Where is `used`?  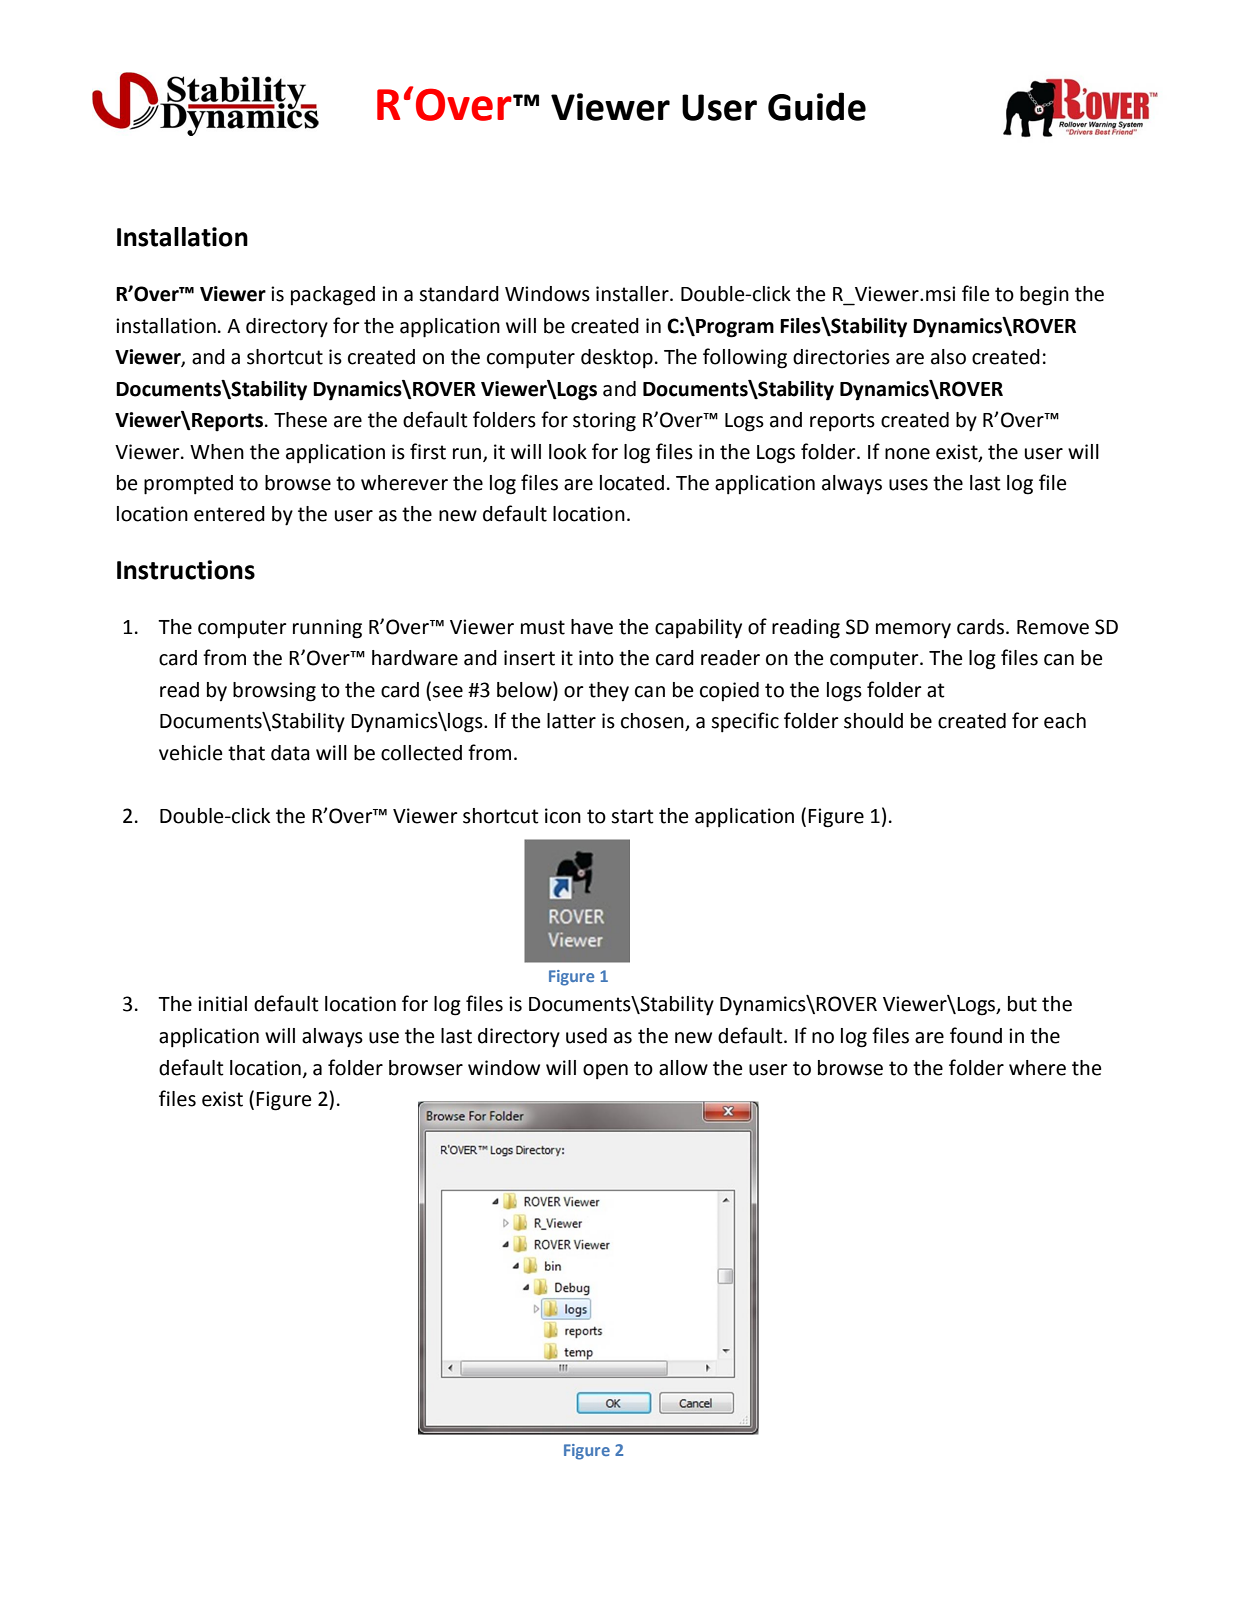
used is located at coordinates (586, 1036).
